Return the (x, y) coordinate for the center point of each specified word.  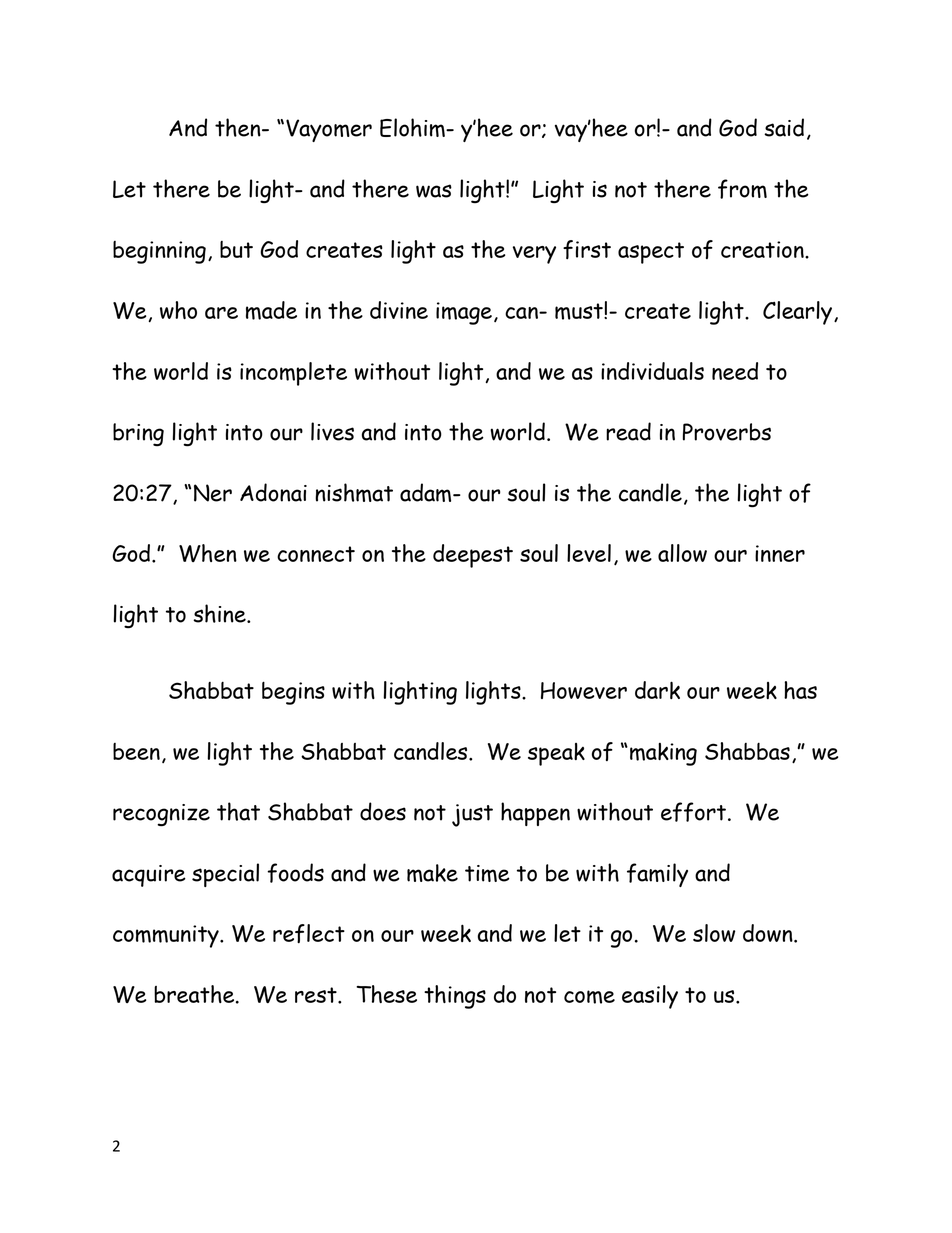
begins (293, 693)
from (742, 189)
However (584, 690)
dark (657, 690)
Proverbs (727, 432)
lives (332, 431)
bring (138, 434)
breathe (195, 994)
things (455, 997)
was (434, 191)
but (236, 249)
